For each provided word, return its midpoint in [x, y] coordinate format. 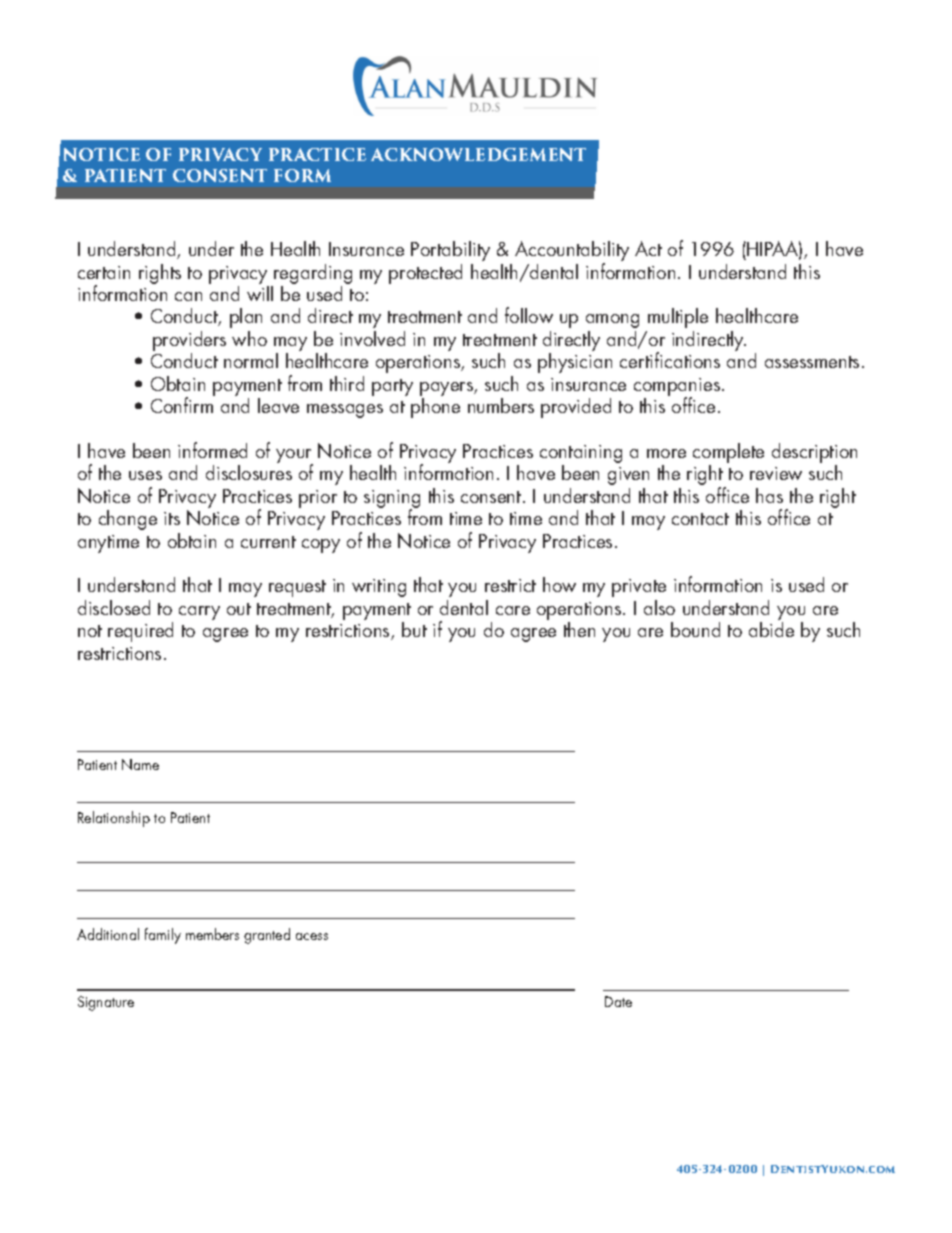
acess [312, 936]
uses [145, 475]
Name [140, 764]
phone [435, 408]
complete [728, 454]
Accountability [572, 252]
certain [104, 272]
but [414, 629]
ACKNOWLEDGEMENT [478, 154]
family [163, 936]
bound [695, 629]
